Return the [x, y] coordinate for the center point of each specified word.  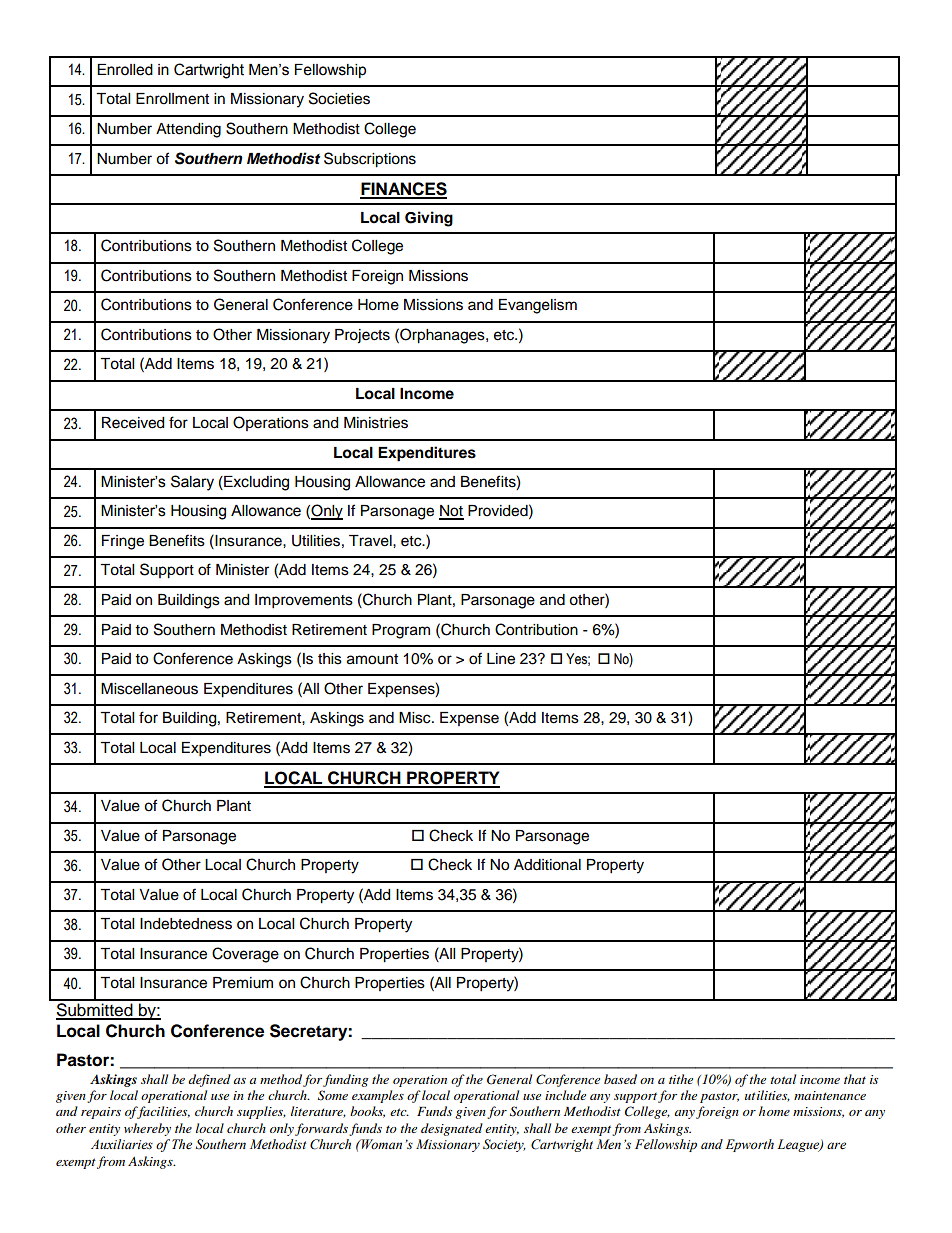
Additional [547, 865]
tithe [681, 1079]
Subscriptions [370, 160]
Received [133, 423]
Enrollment [172, 99]
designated [452, 1129]
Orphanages [442, 336]
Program [401, 631]
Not [451, 512]
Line [501, 659]
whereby [147, 1129]
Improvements [304, 601]
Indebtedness [186, 924]
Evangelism [538, 306]
